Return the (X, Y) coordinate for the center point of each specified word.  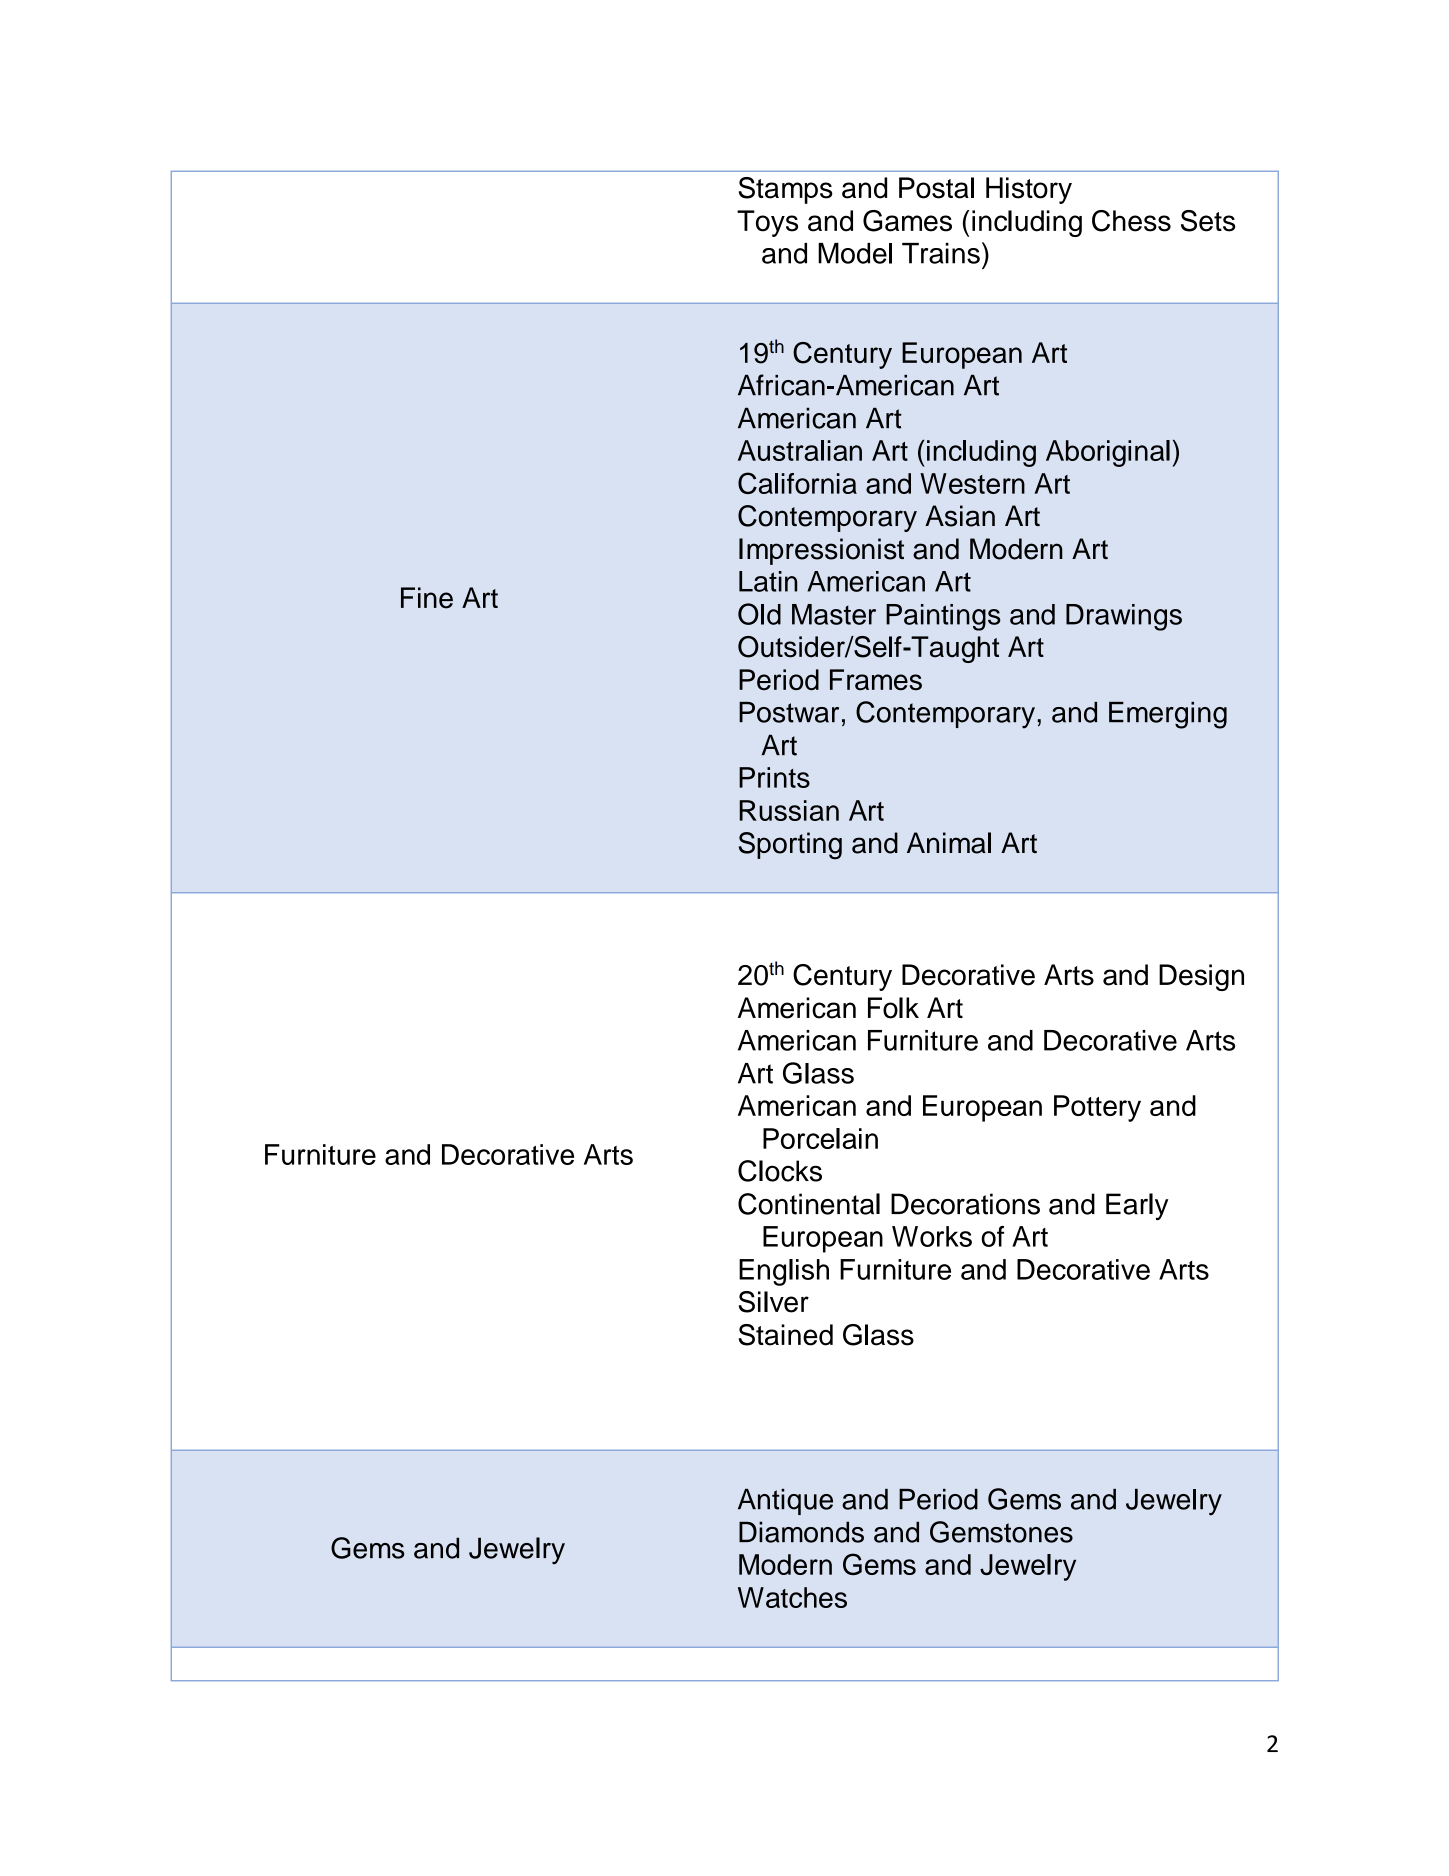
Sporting (790, 846)
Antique (785, 1502)
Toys (767, 223)
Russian (789, 810)
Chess (1131, 221)
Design (1201, 977)
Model (855, 253)
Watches (792, 1597)
